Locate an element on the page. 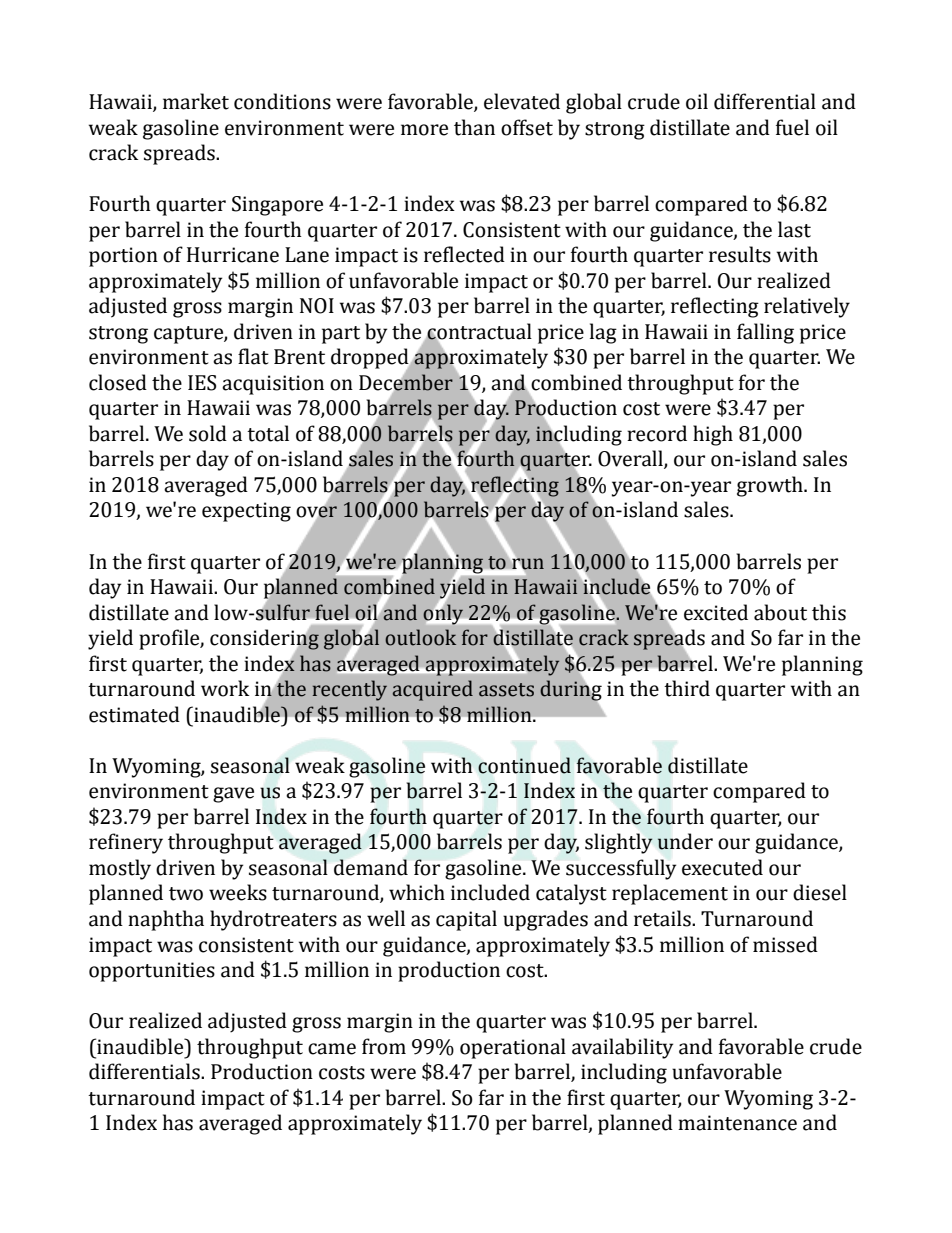 Image resolution: width=952 pixels, height=1233 pixels. than is located at coordinates (474, 127).
